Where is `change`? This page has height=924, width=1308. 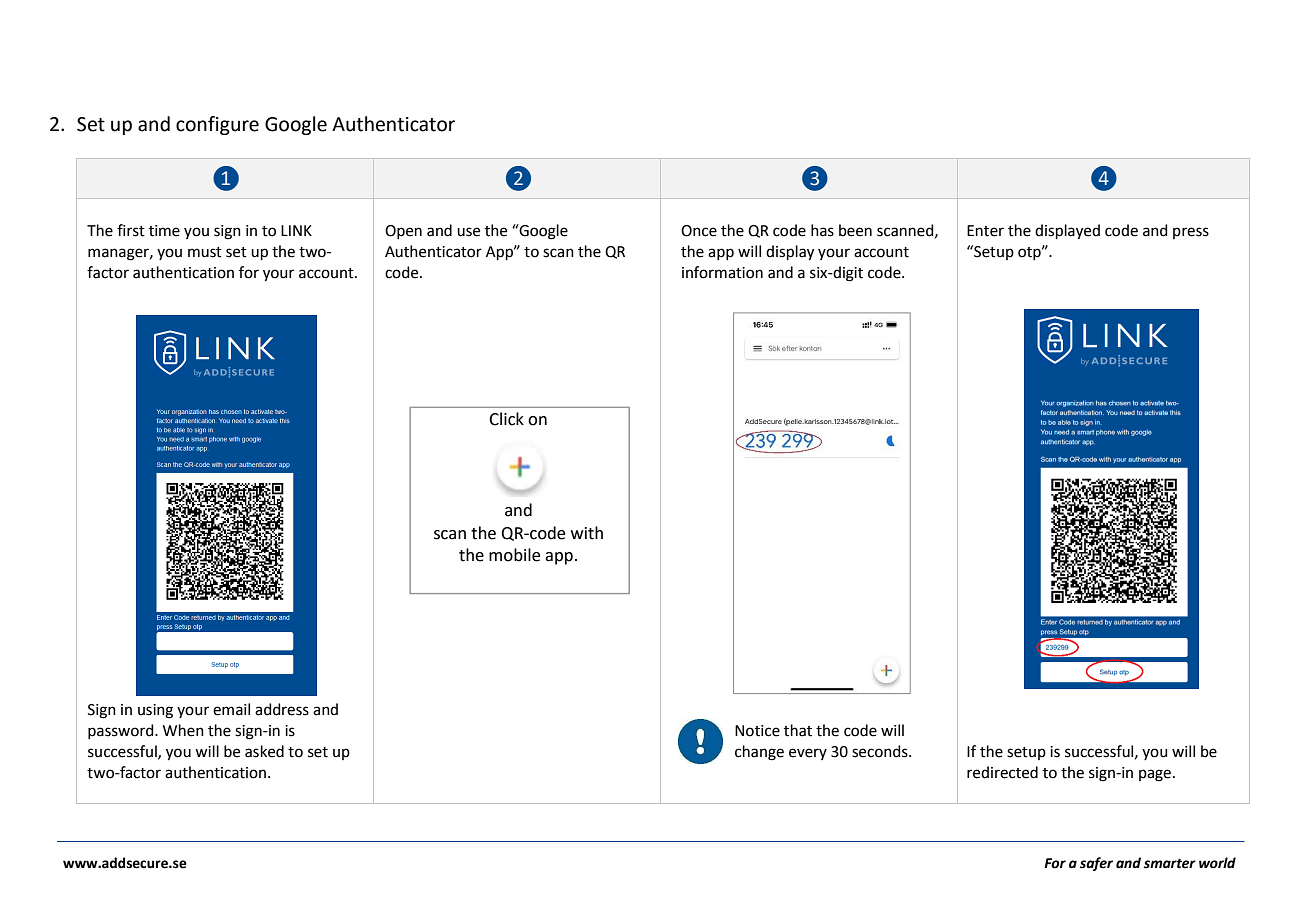
change is located at coordinates (759, 753).
